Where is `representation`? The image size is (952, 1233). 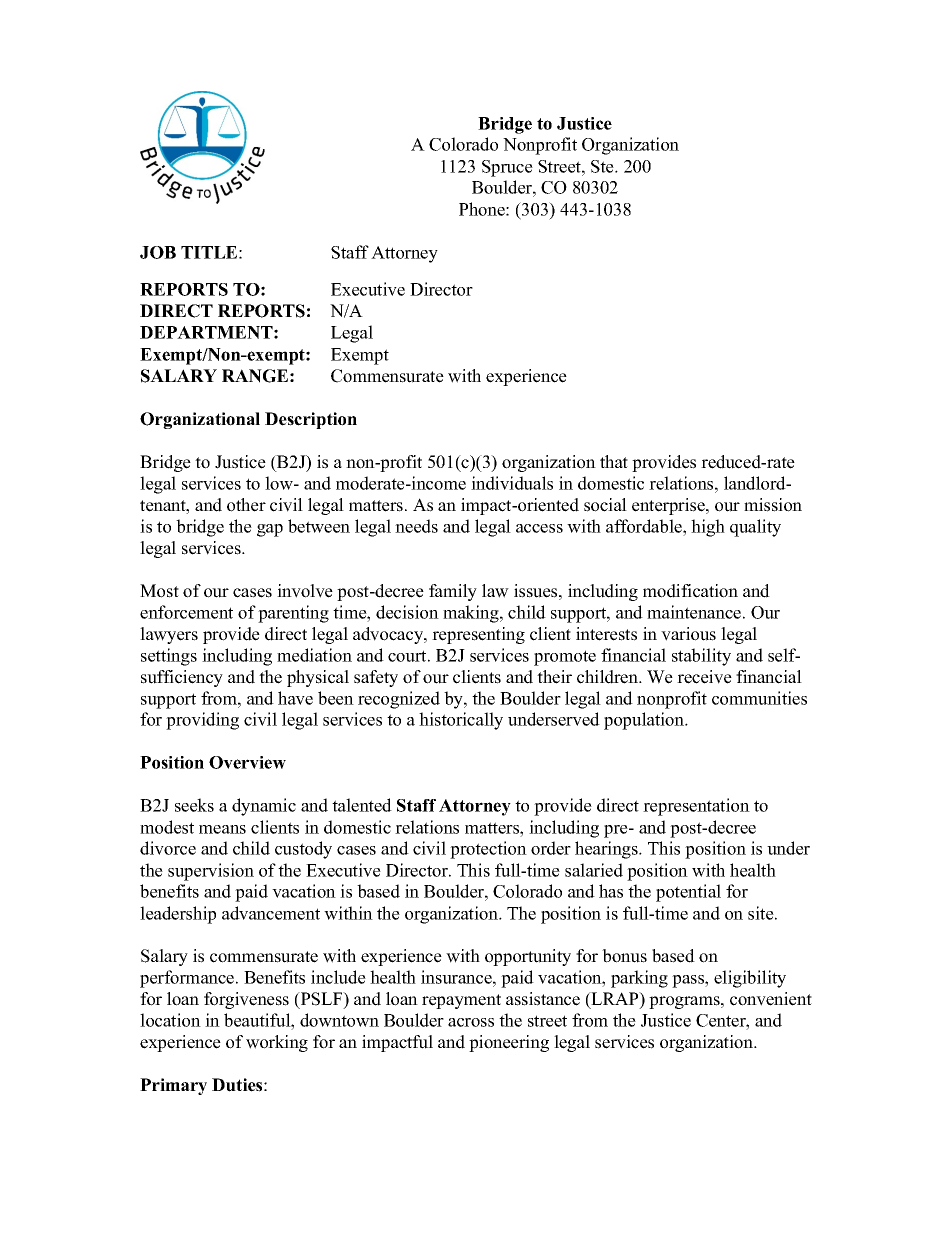
representation is located at coordinates (696, 807).
